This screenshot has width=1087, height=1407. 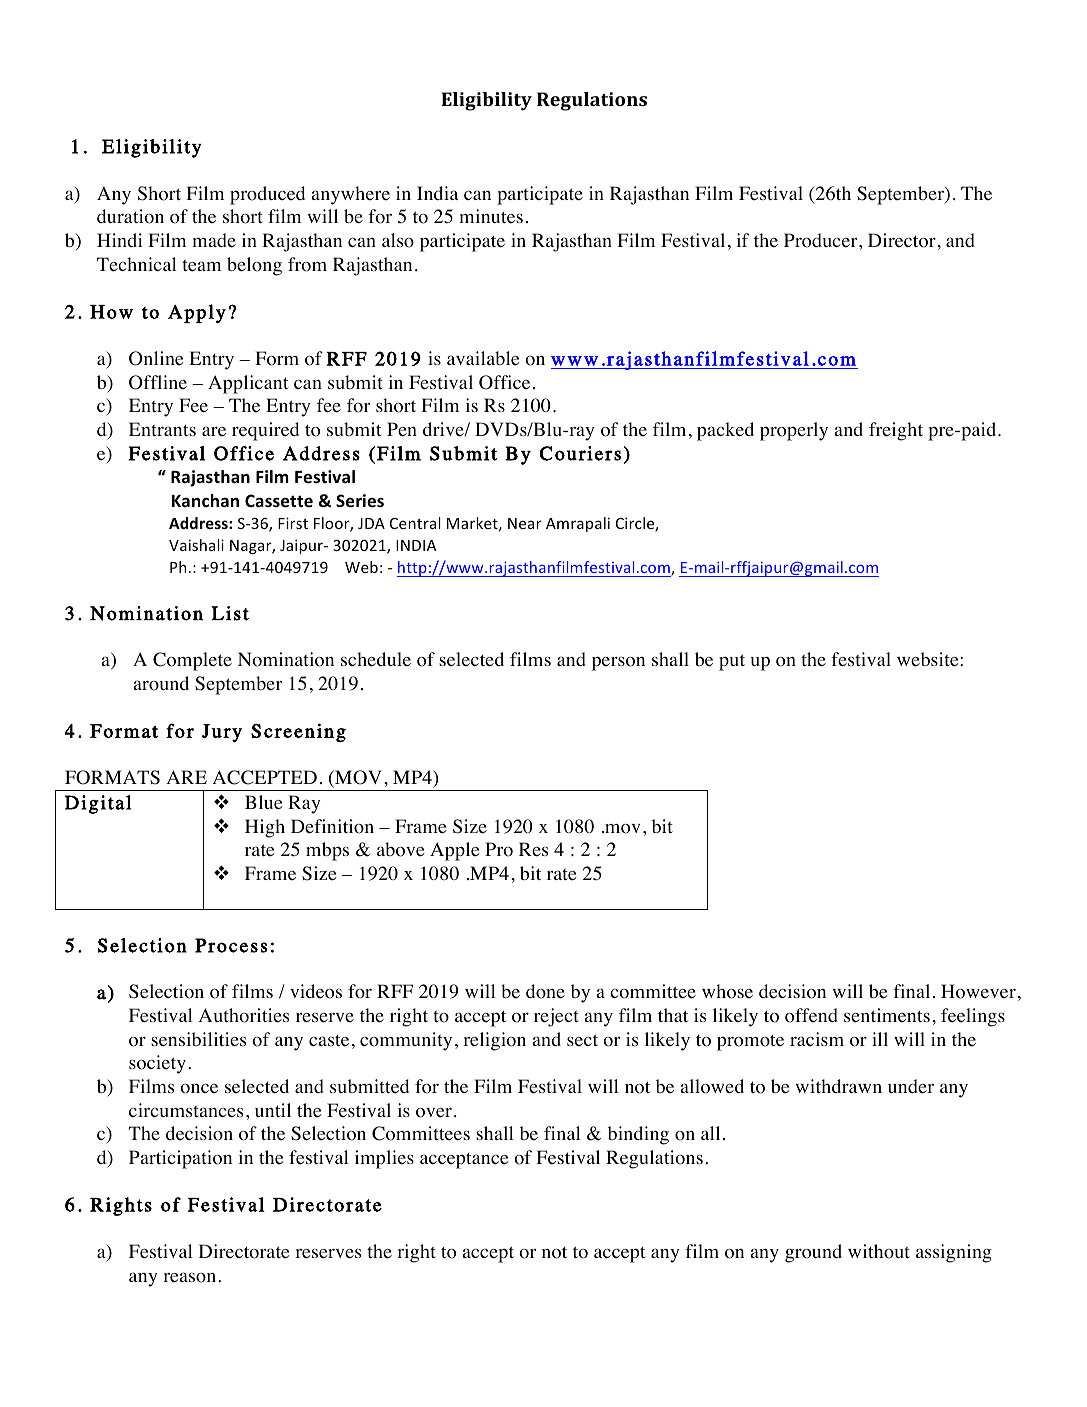 What do you see at coordinates (191, 1277) in the screenshot?
I see `reason` at bounding box center [191, 1277].
